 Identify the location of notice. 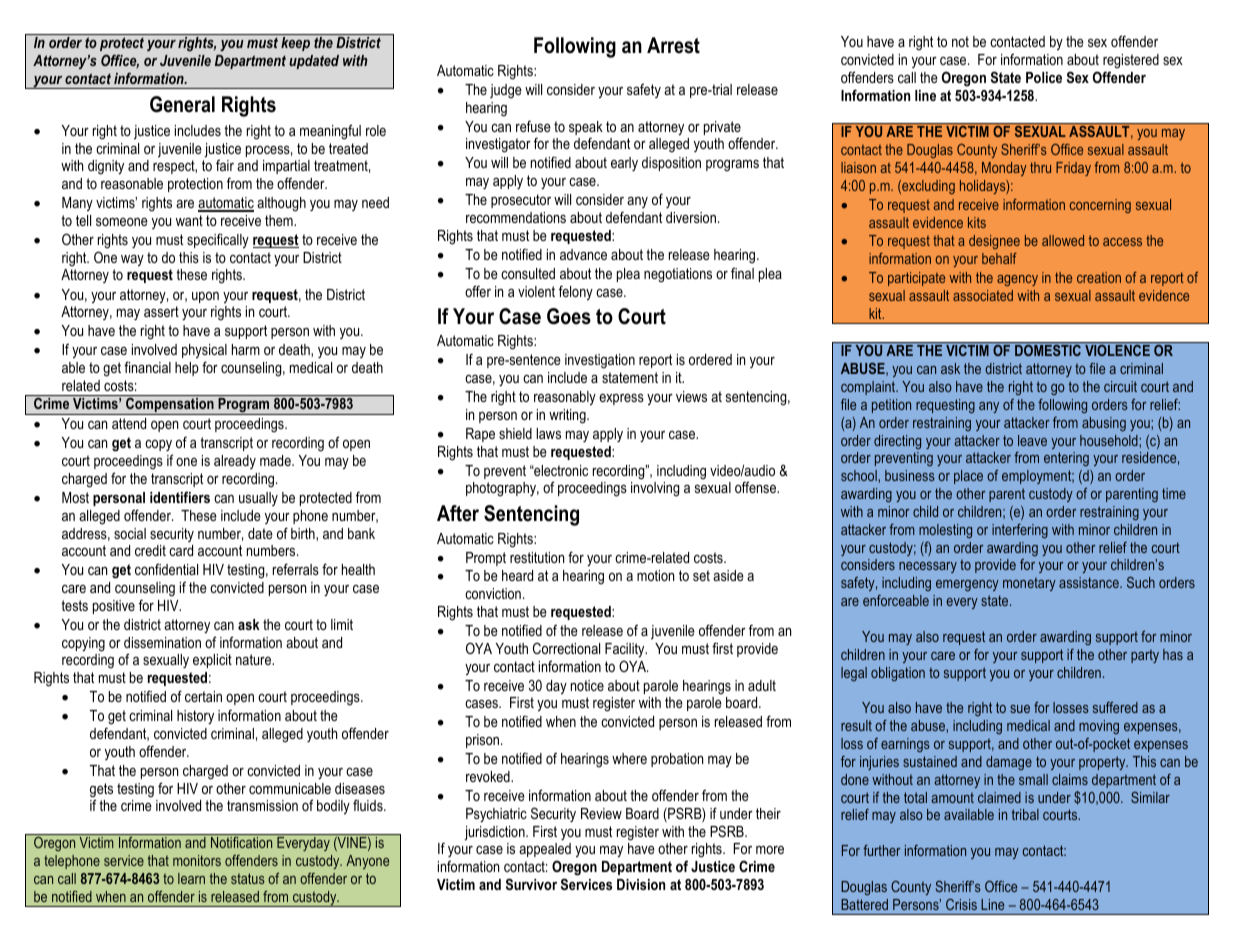
(587, 685).
